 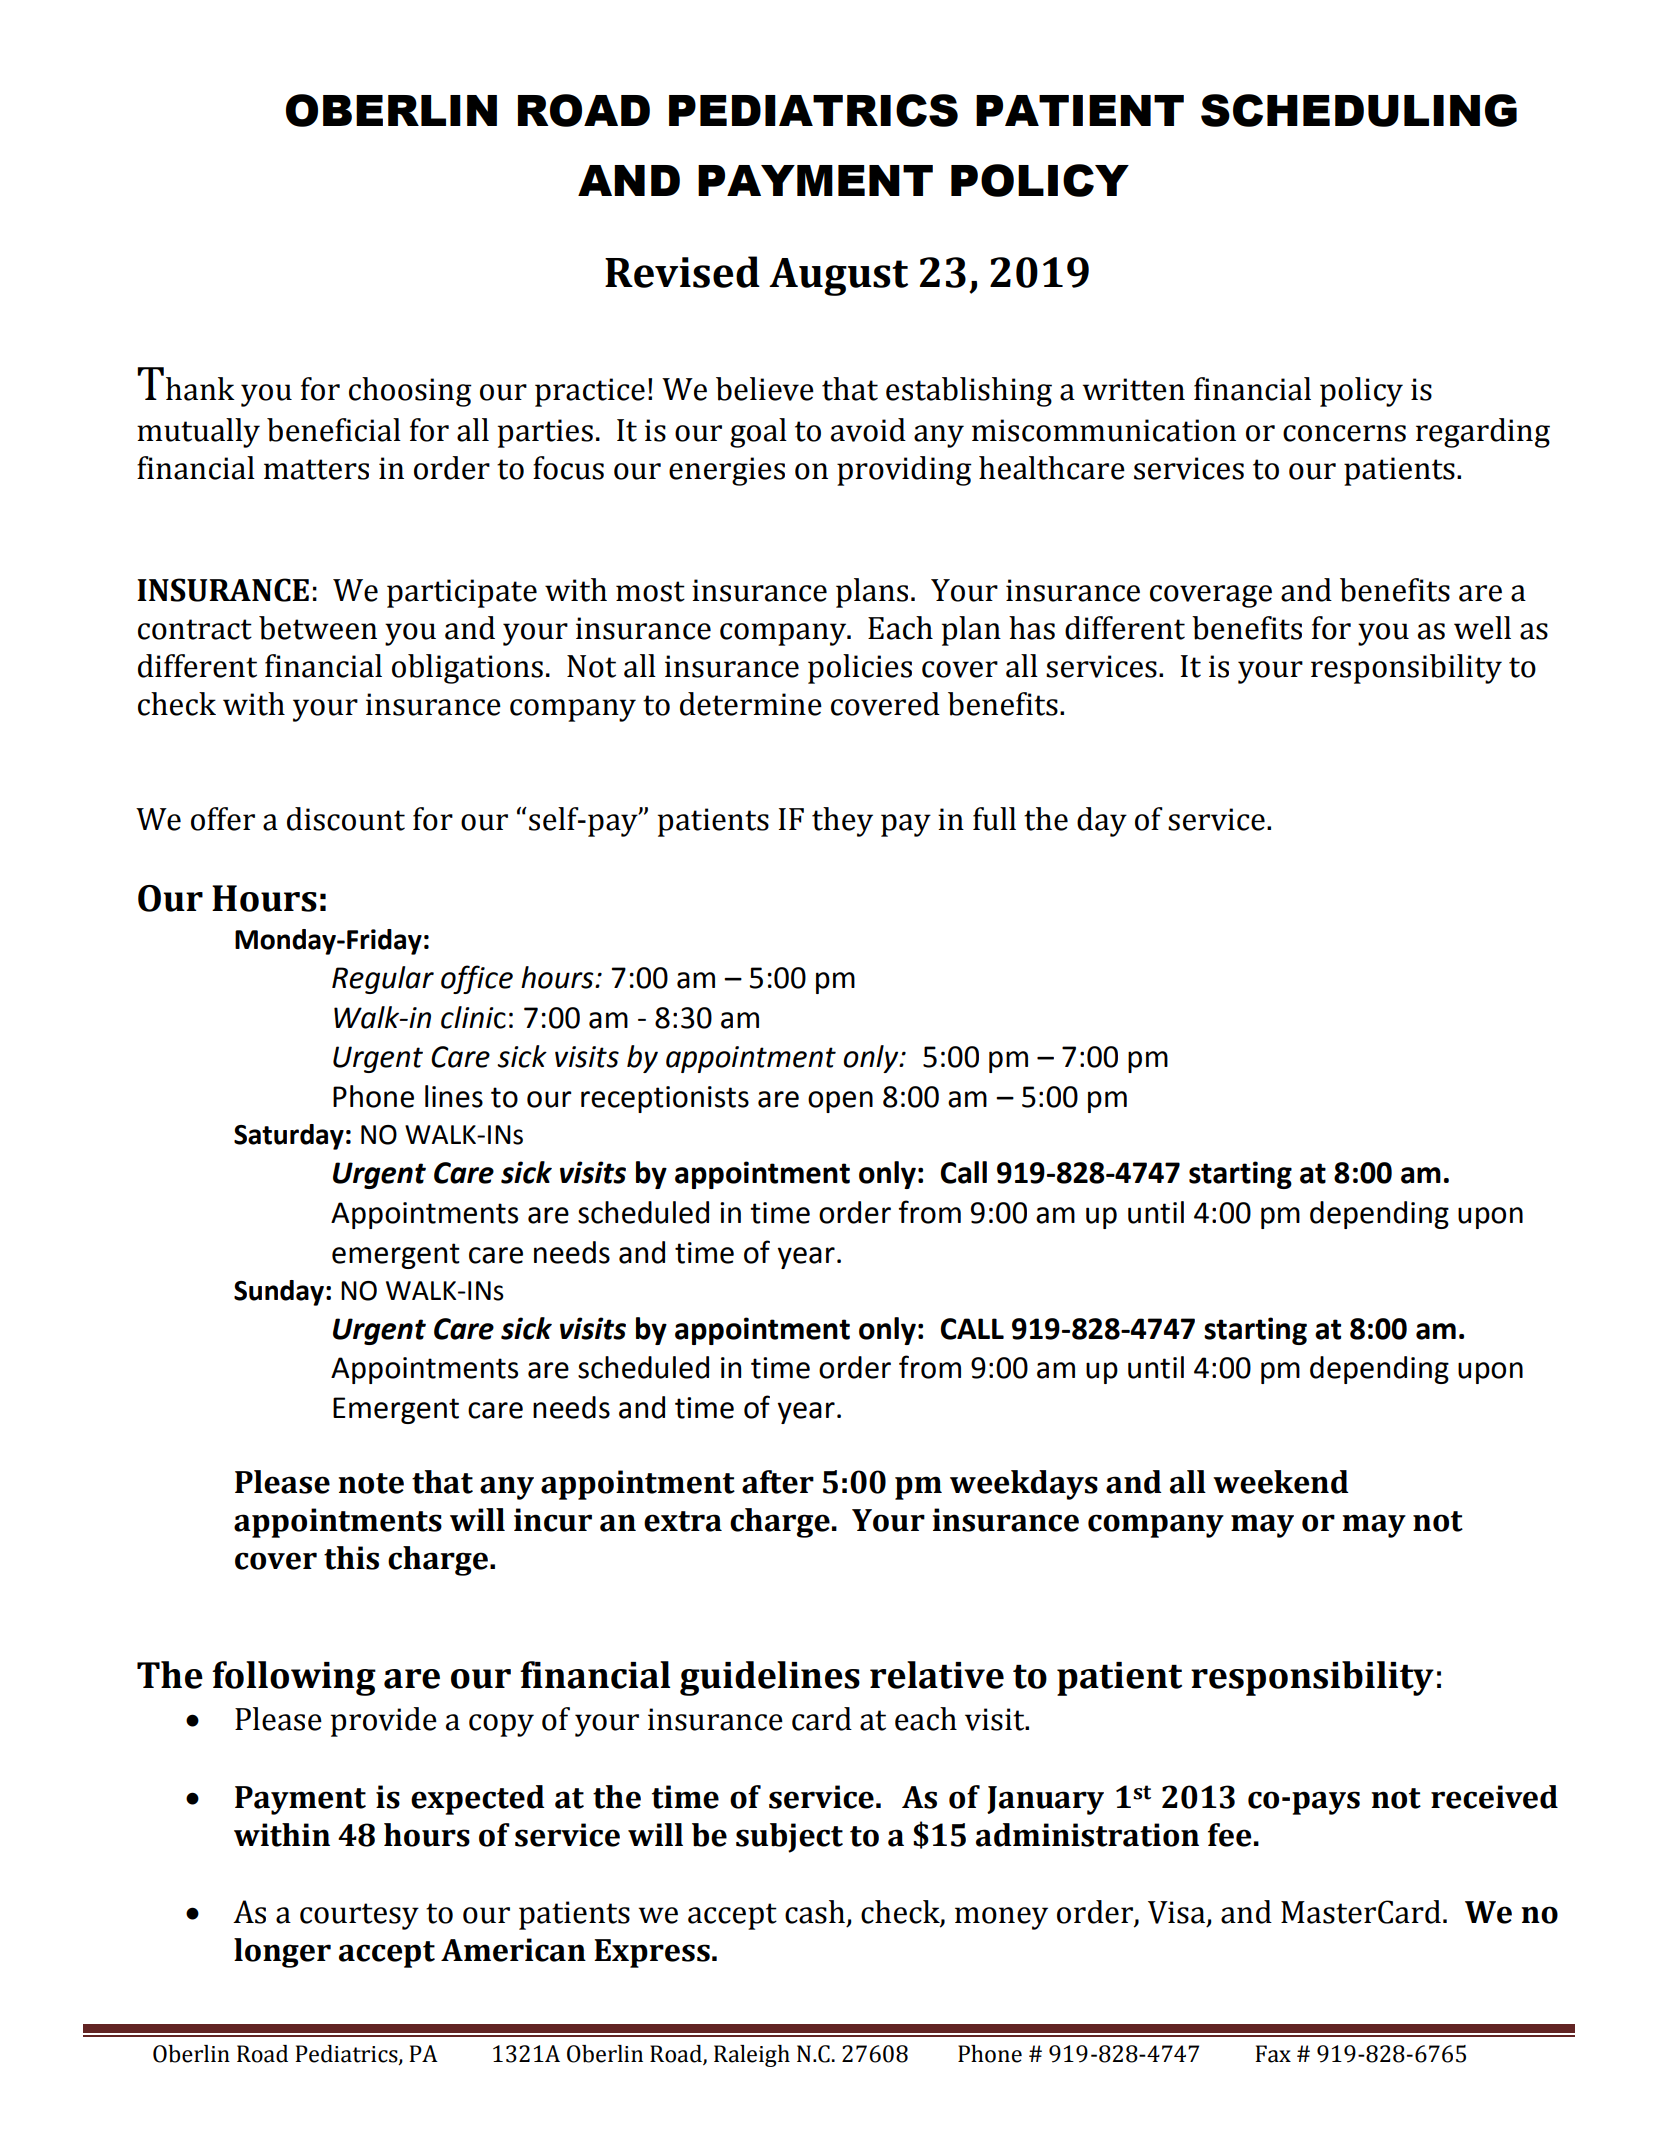 What do you see at coordinates (1359, 110) in the image?
I see `SCHEDULING` at bounding box center [1359, 110].
